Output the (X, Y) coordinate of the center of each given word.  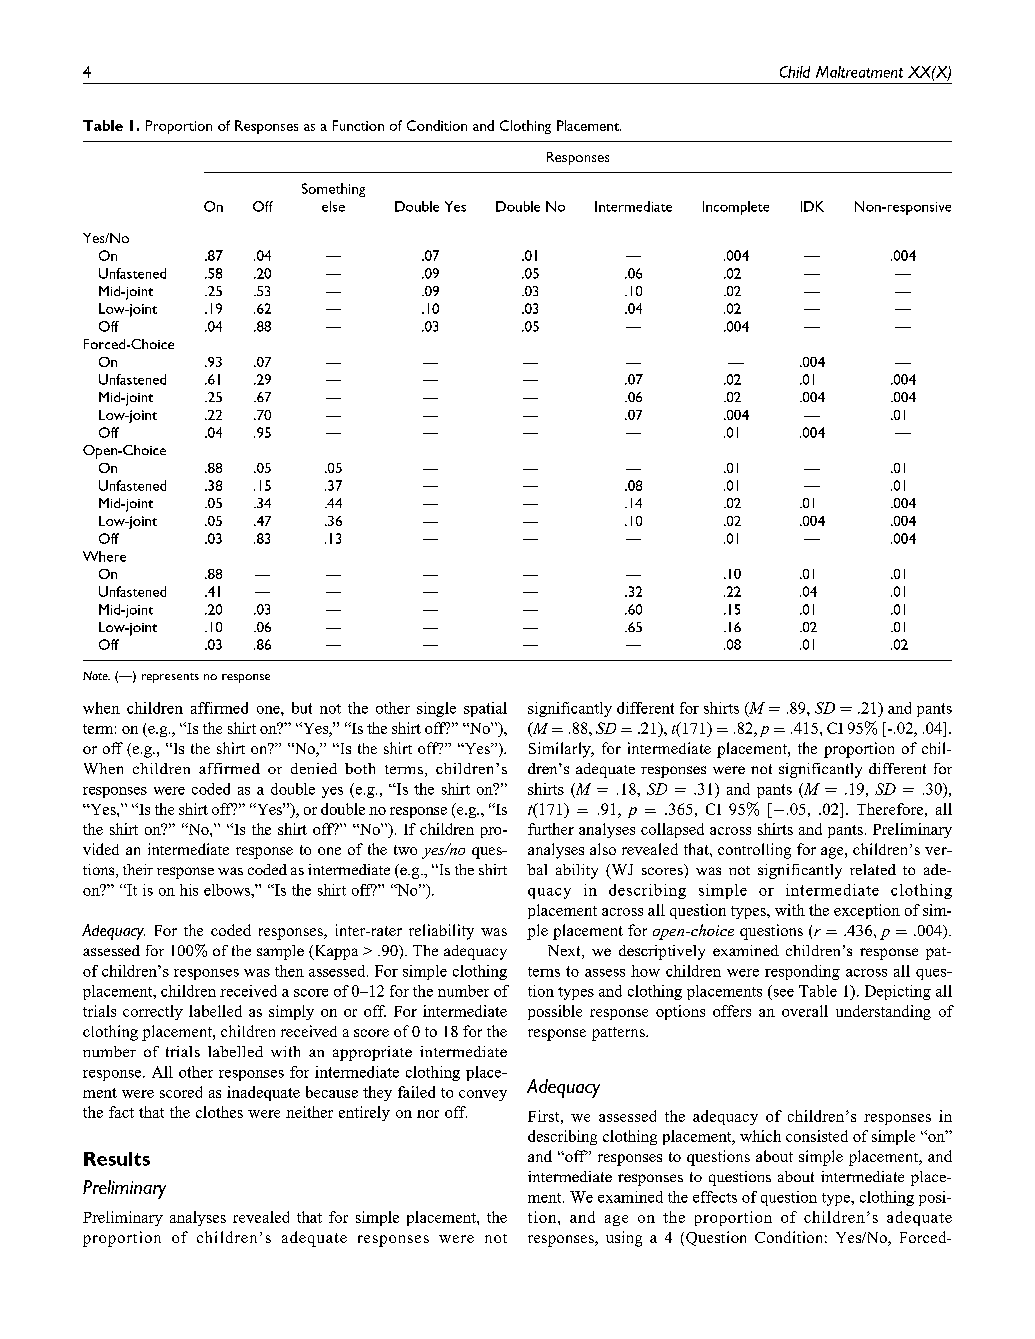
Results (117, 1159)
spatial (485, 709)
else (333, 206)
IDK (812, 206)
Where (104, 556)
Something (333, 190)
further (551, 829)
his (189, 890)
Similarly (561, 750)
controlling (754, 851)
